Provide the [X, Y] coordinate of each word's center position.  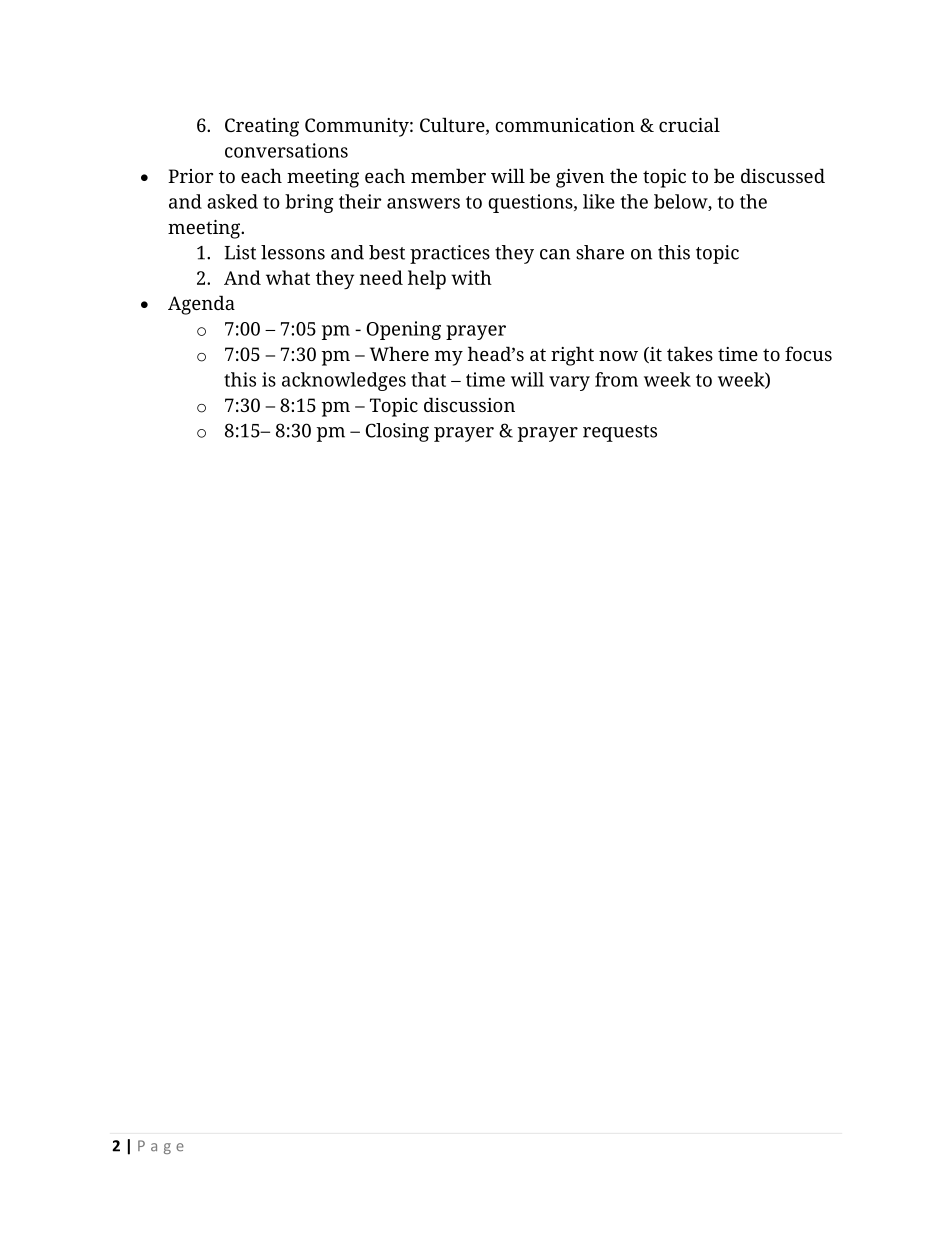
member [448, 175]
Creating [262, 127]
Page [161, 1147]
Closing [397, 432]
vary [569, 383]
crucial [689, 124]
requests [620, 433]
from [616, 379]
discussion [469, 404]
